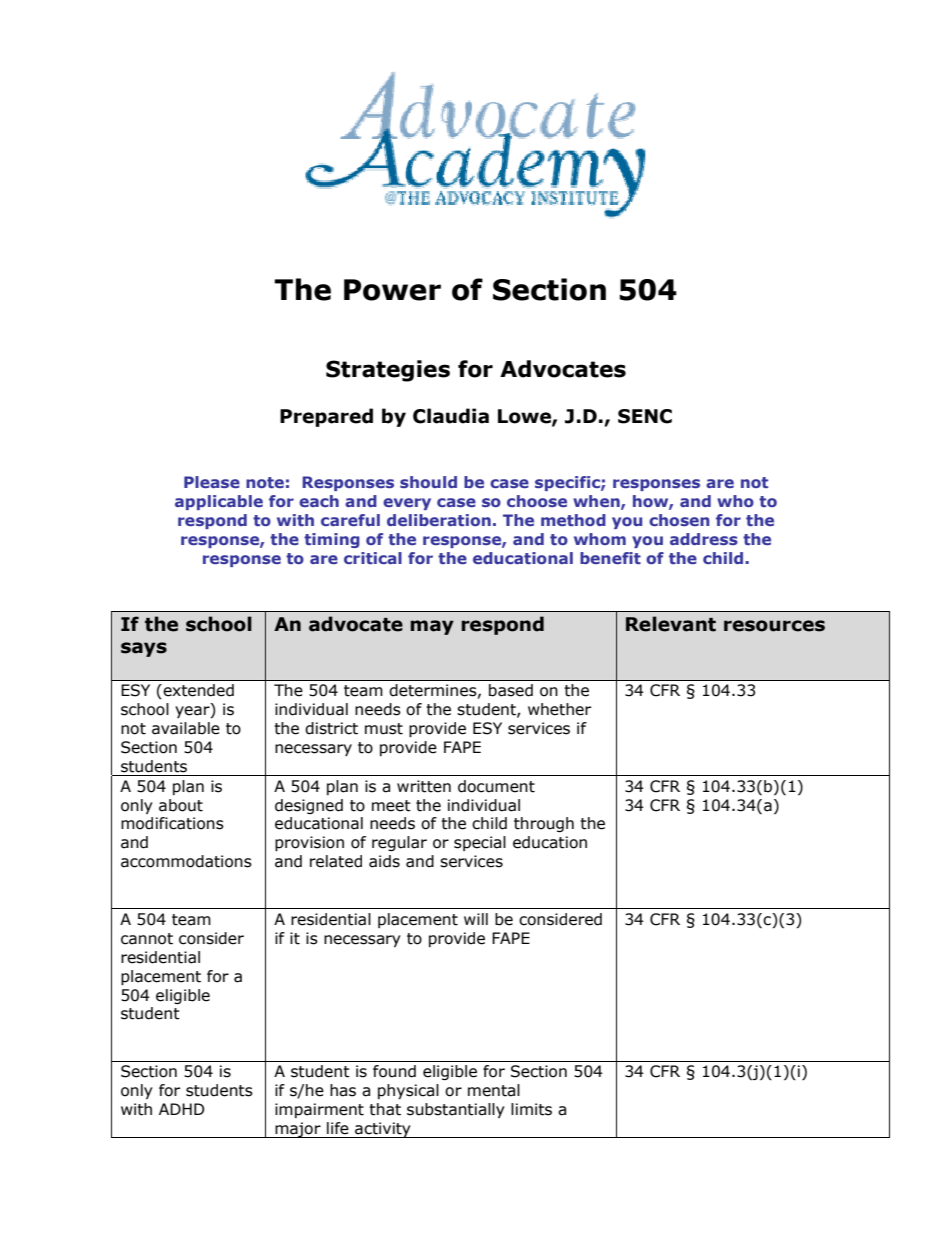  Describe the element at coordinates (392, 290) in the image. I see `Power` at that location.
